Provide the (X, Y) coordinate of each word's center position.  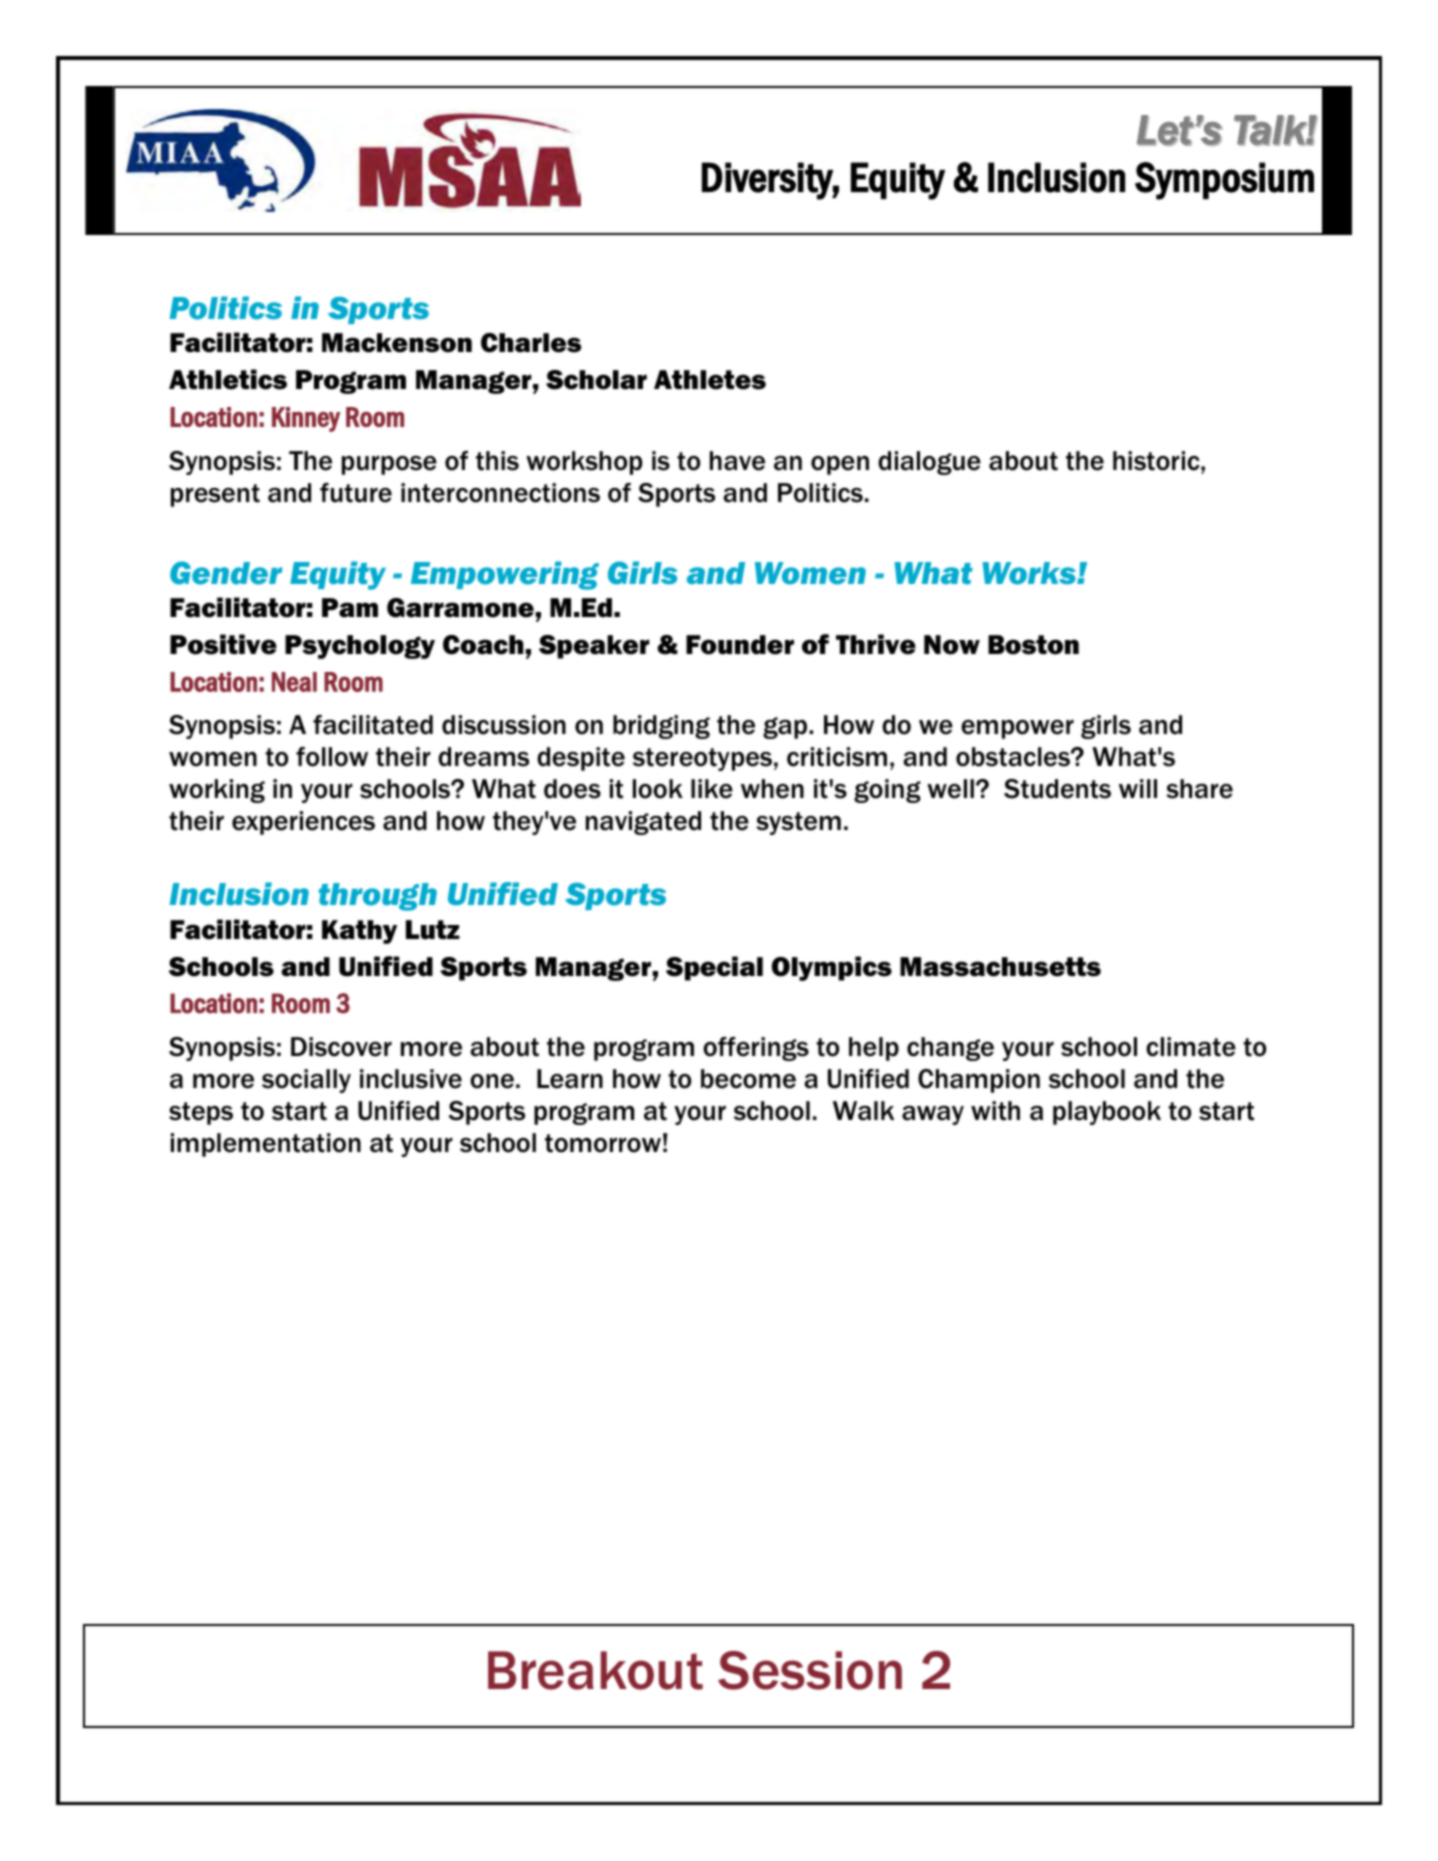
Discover (341, 1047)
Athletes (710, 380)
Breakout (595, 1670)
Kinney (306, 419)
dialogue (929, 463)
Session (810, 1670)
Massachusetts (1000, 967)
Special (714, 968)
